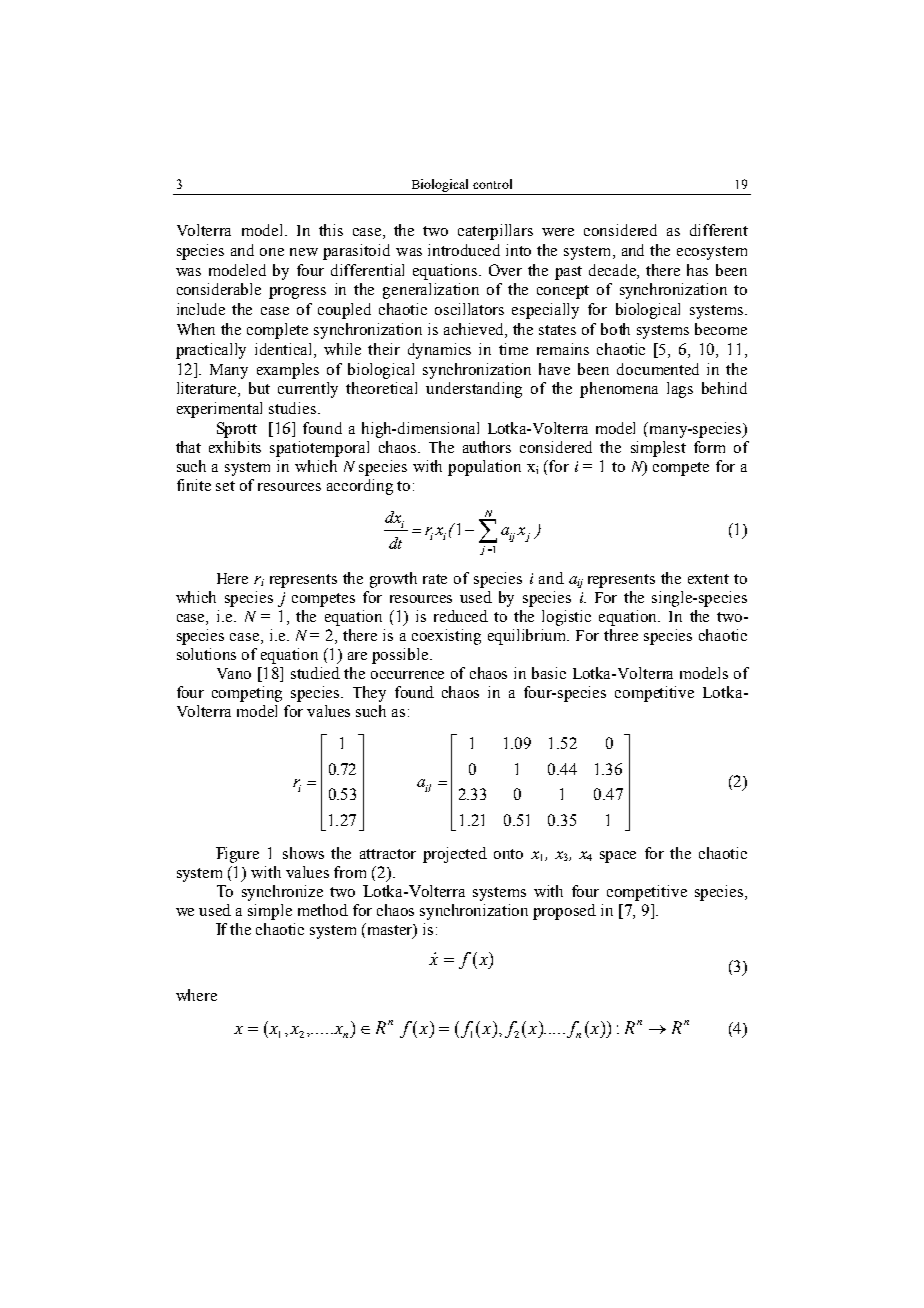 This document has width=924, height=1308. Describe the element at coordinates (697, 270) in the document. I see `has` at that location.
